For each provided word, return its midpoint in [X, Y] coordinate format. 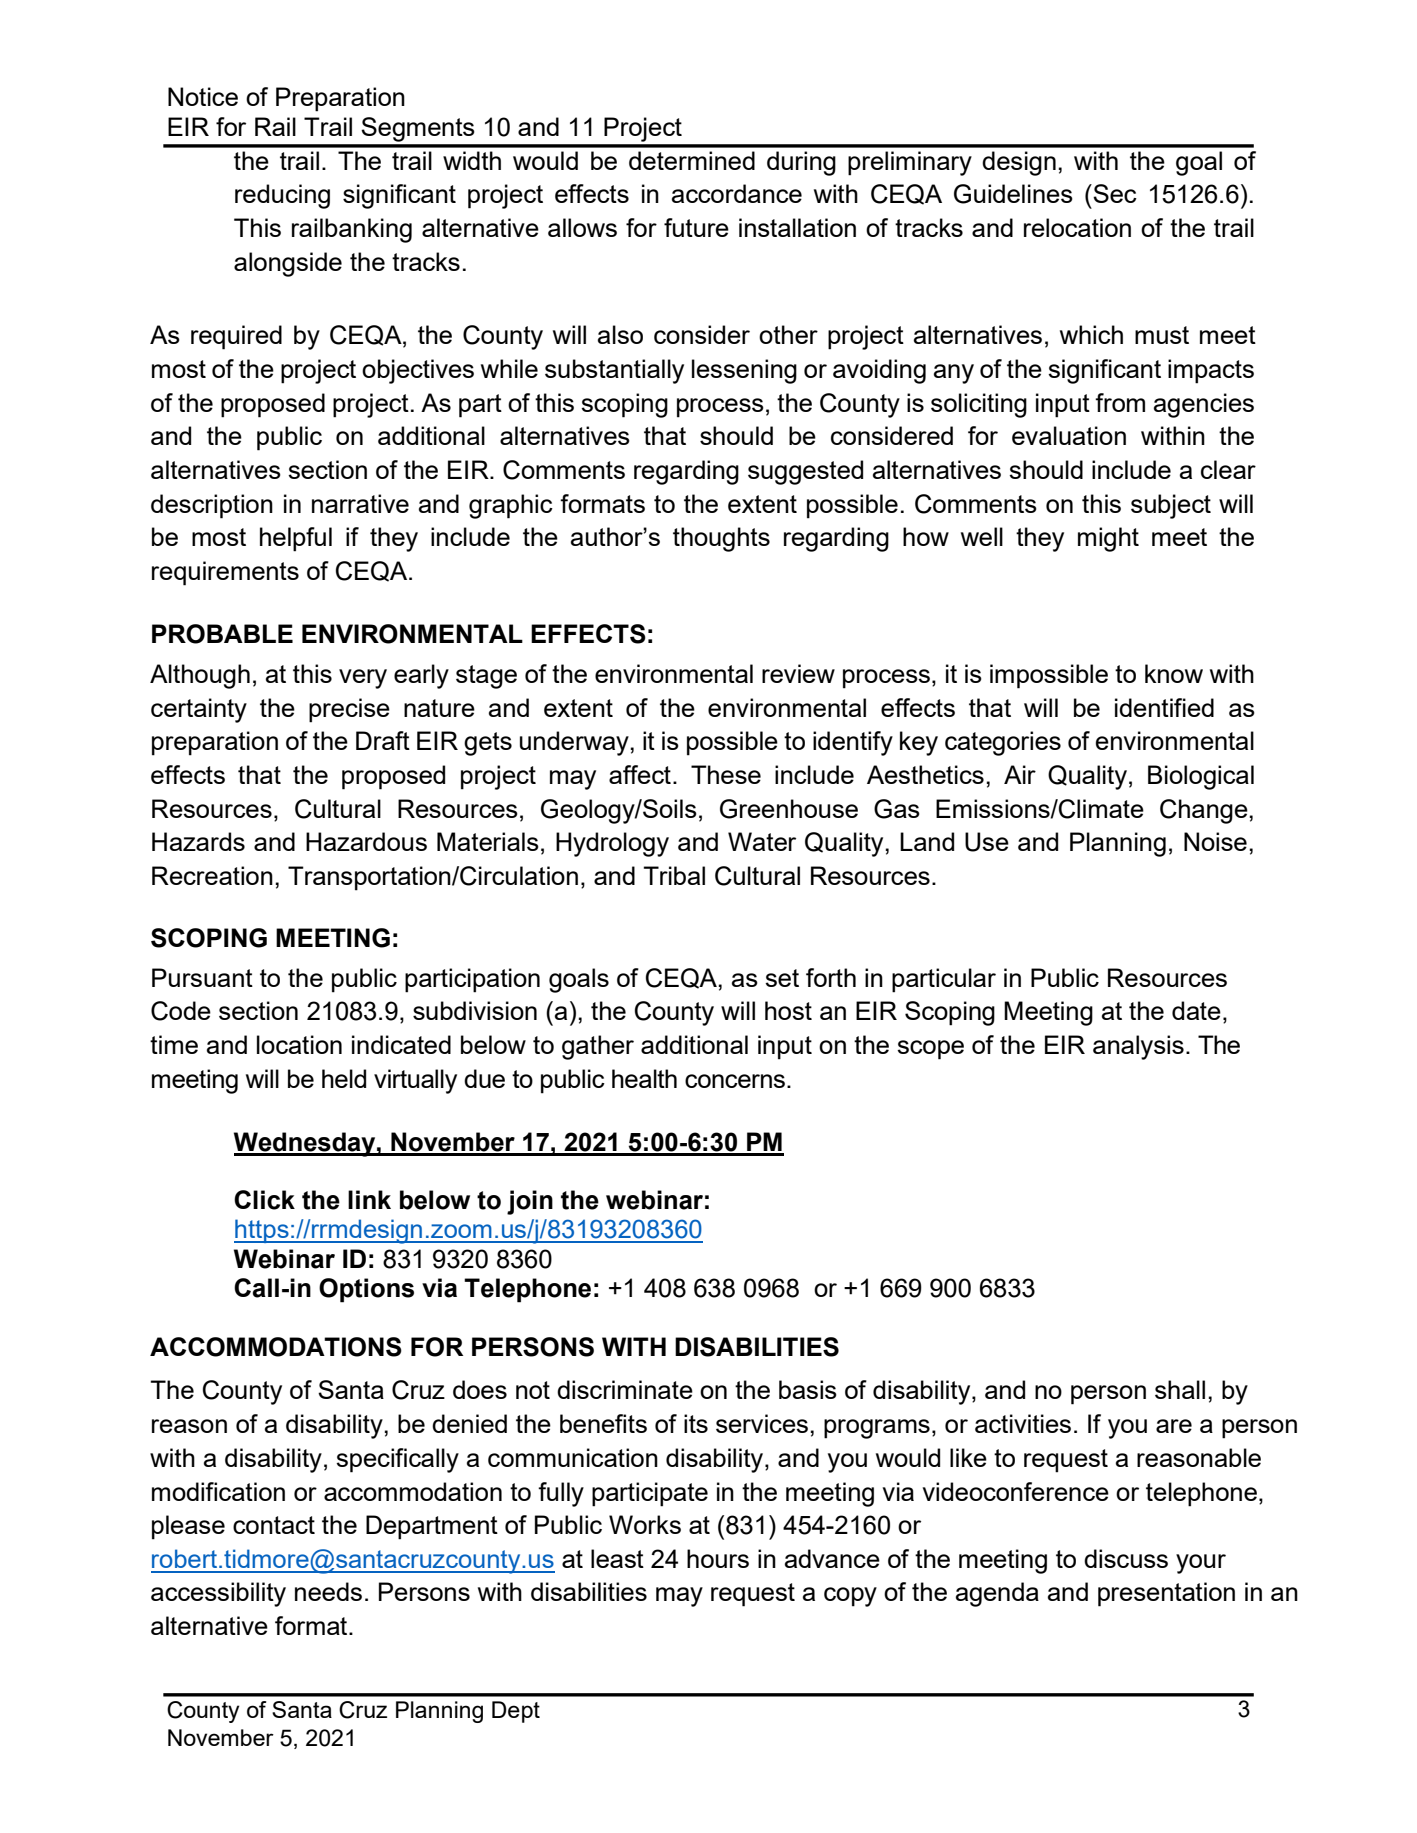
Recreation [212, 875]
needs [328, 1591]
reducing [282, 196]
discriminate [625, 1389]
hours [718, 1558]
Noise [1215, 841]
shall [1180, 1389]
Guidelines [1013, 194]
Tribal [674, 875]
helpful [296, 539]
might [1108, 539]
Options [366, 1290]
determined [692, 160]
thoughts [721, 539]
